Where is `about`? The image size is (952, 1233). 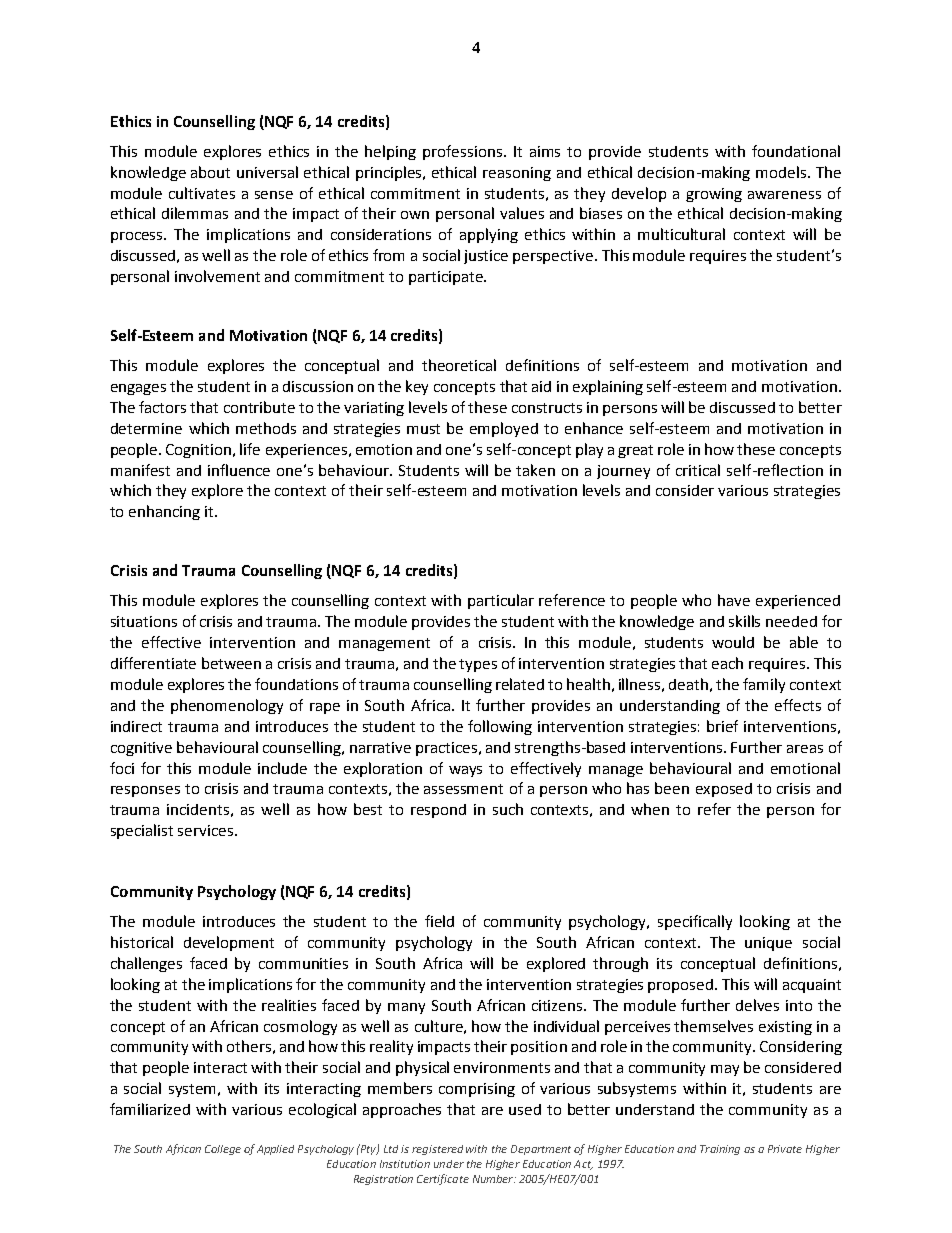 about is located at coordinates (210, 172).
